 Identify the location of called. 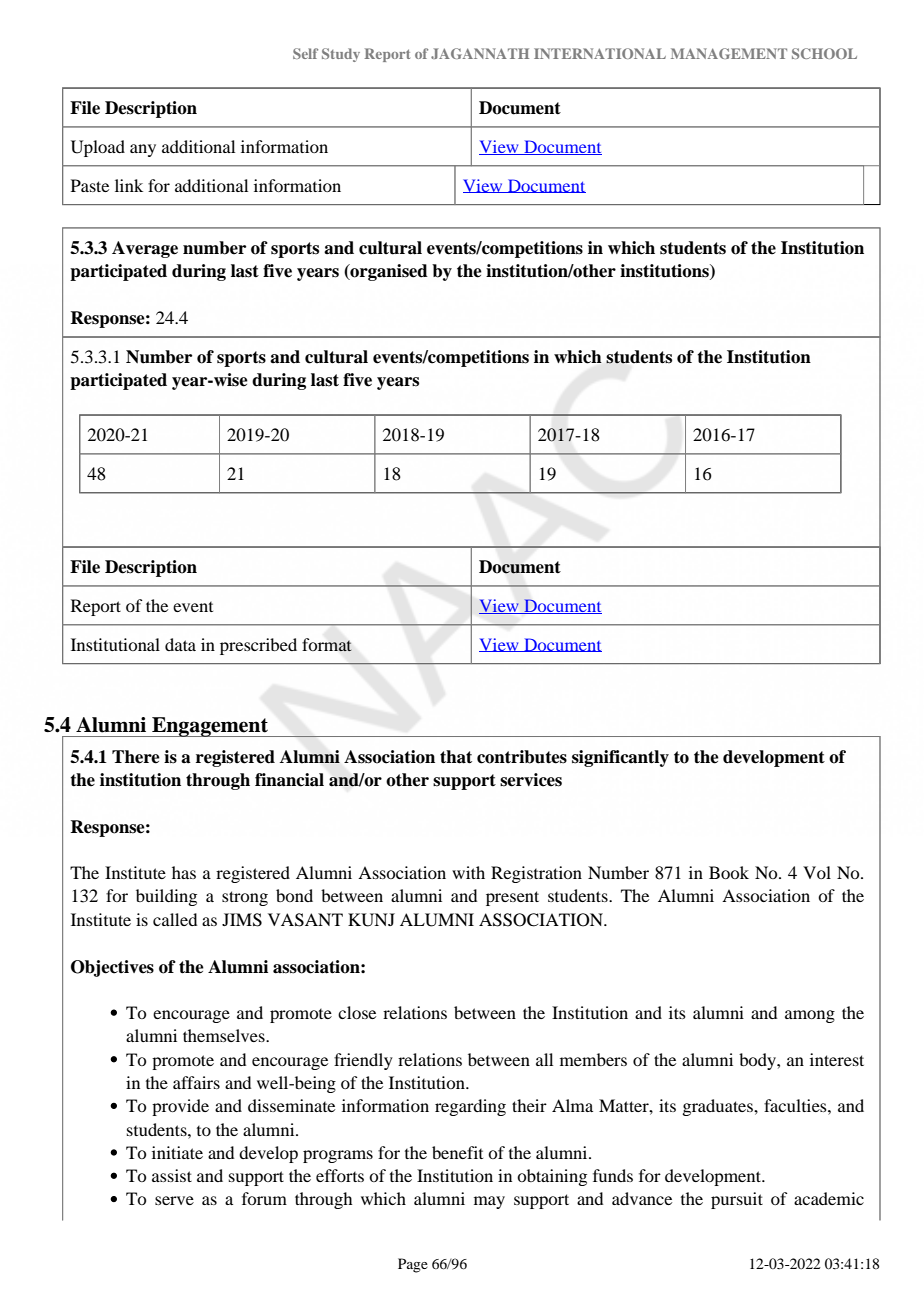
(175, 919).
